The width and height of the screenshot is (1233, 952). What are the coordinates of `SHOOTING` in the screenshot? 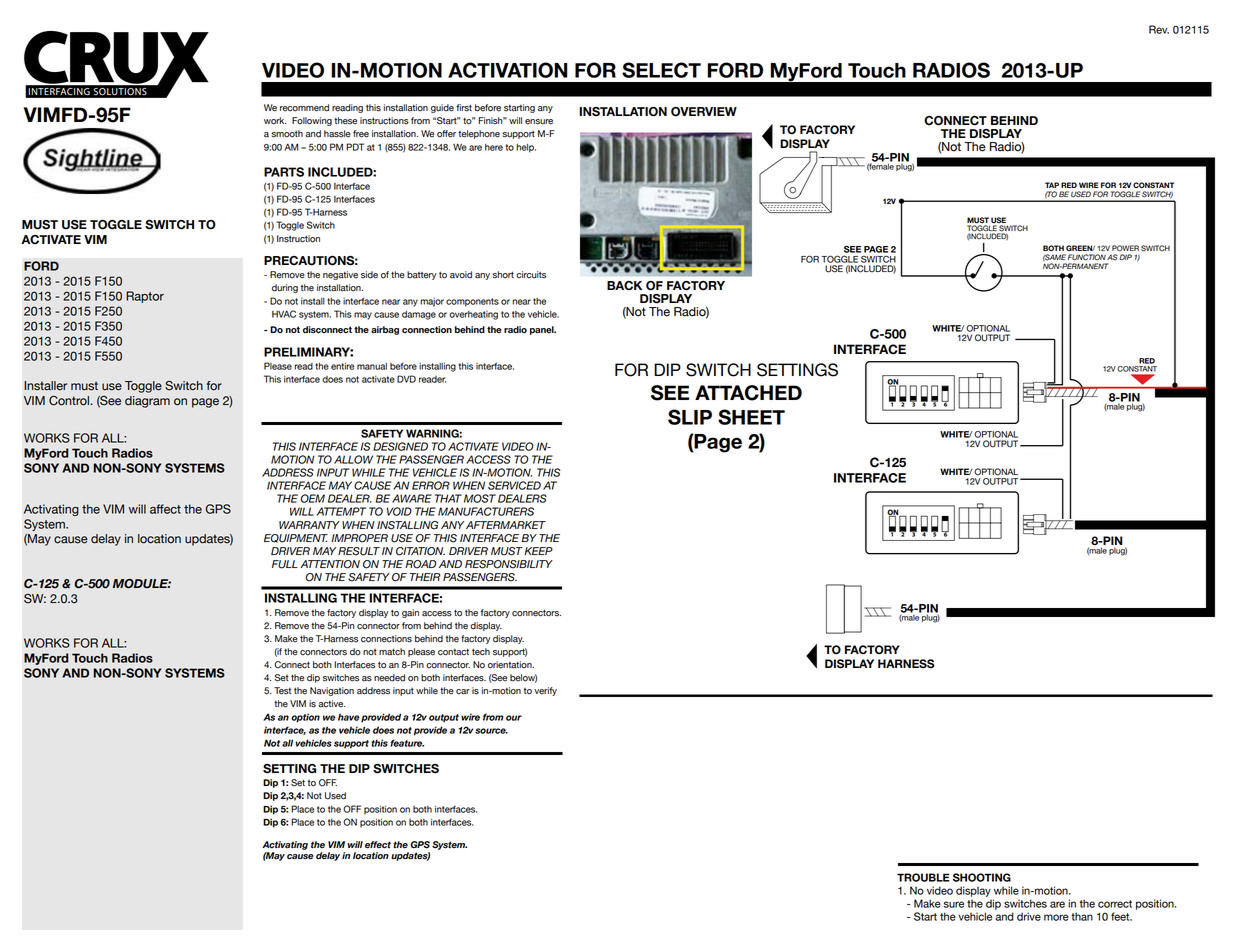 It's located at (982, 877).
